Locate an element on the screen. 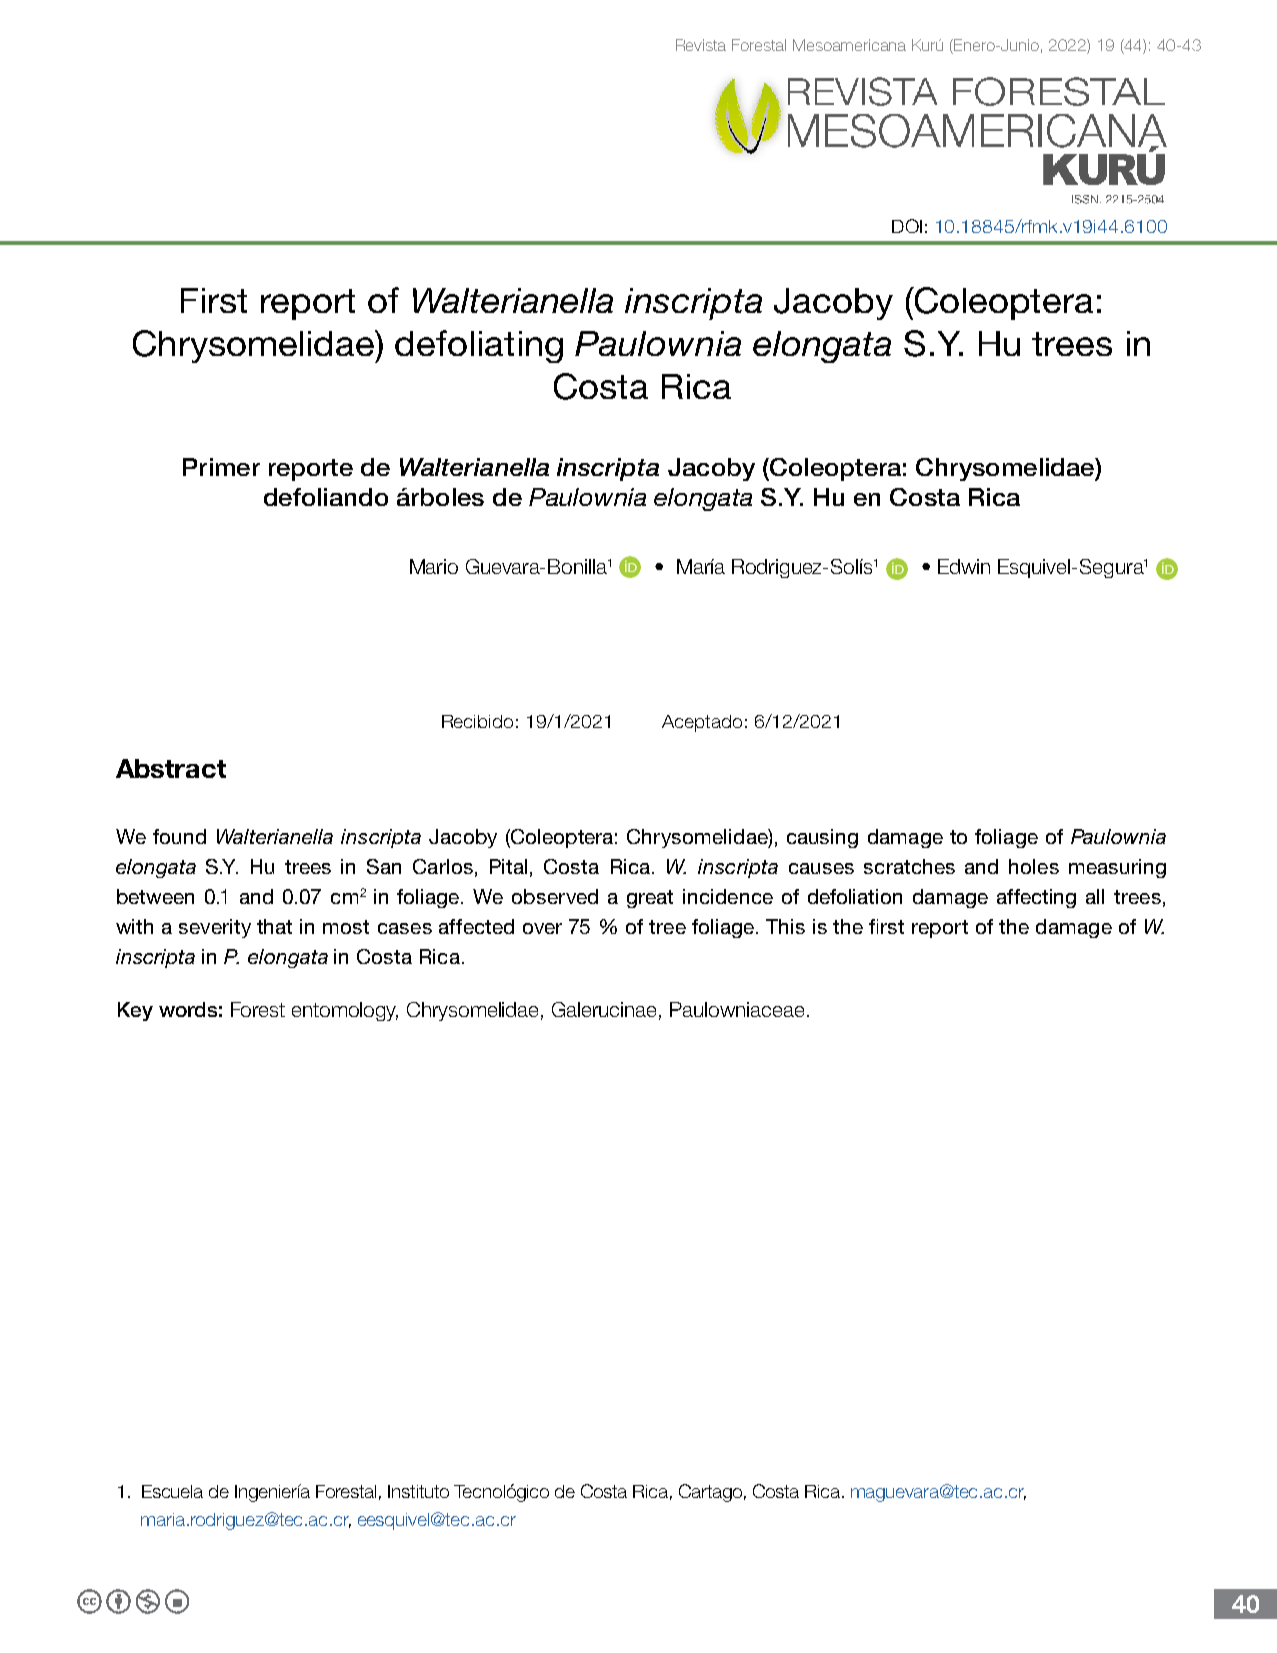 The width and height of the screenshot is (1277, 1653). DOI is located at coordinates (907, 226).
